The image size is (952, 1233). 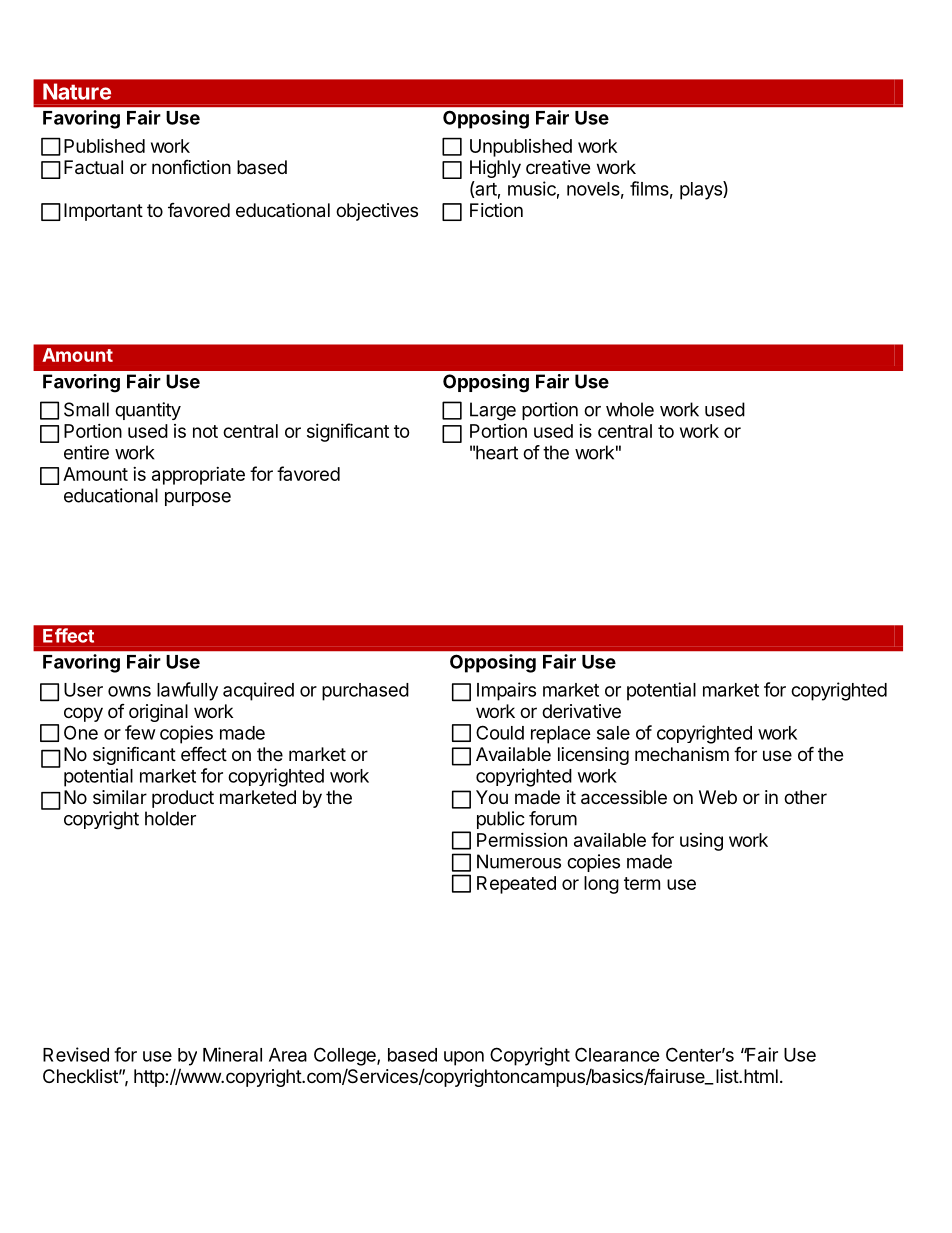 I want to click on original, so click(x=158, y=713).
